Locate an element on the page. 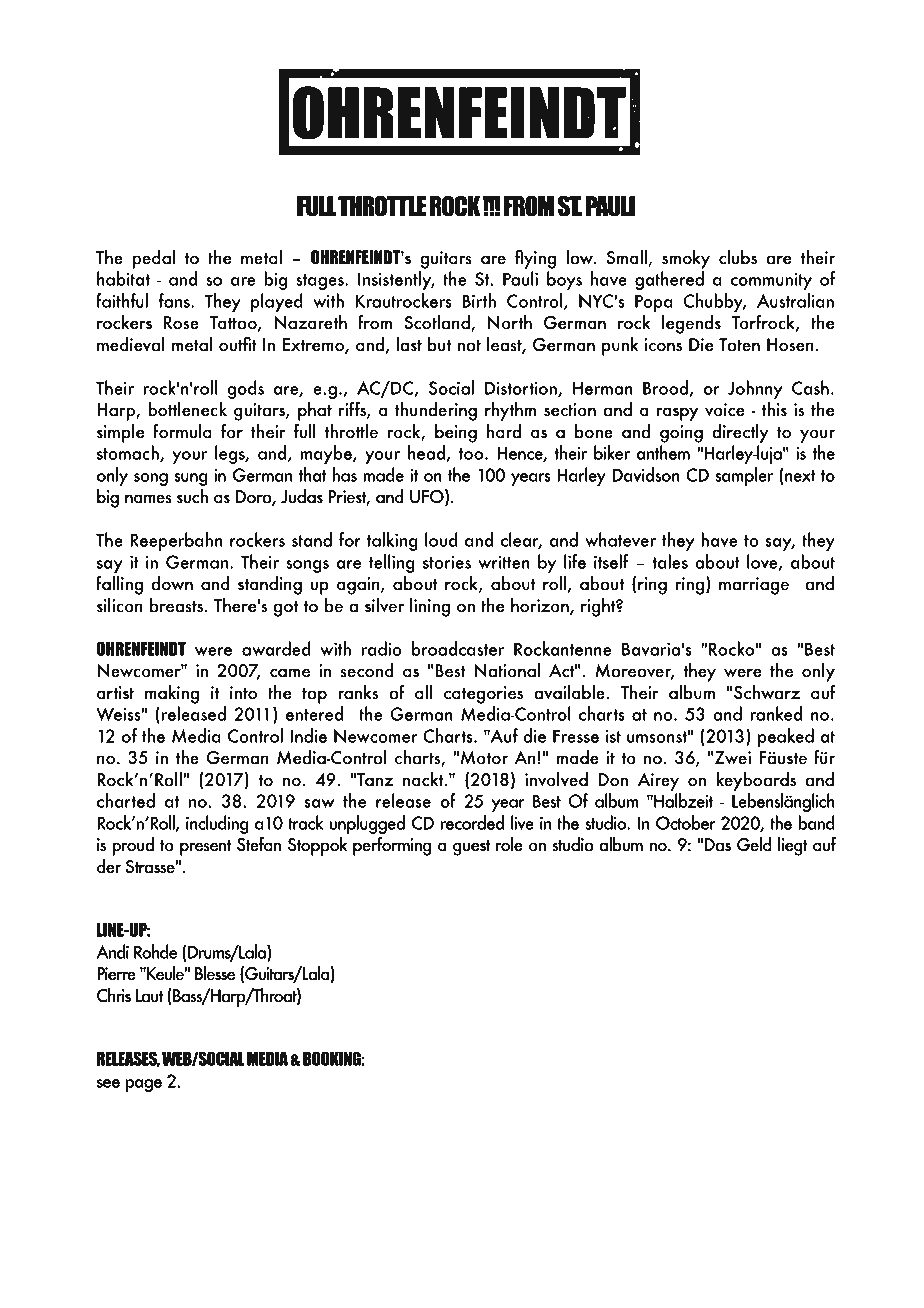  Birth is located at coordinates (479, 300).
